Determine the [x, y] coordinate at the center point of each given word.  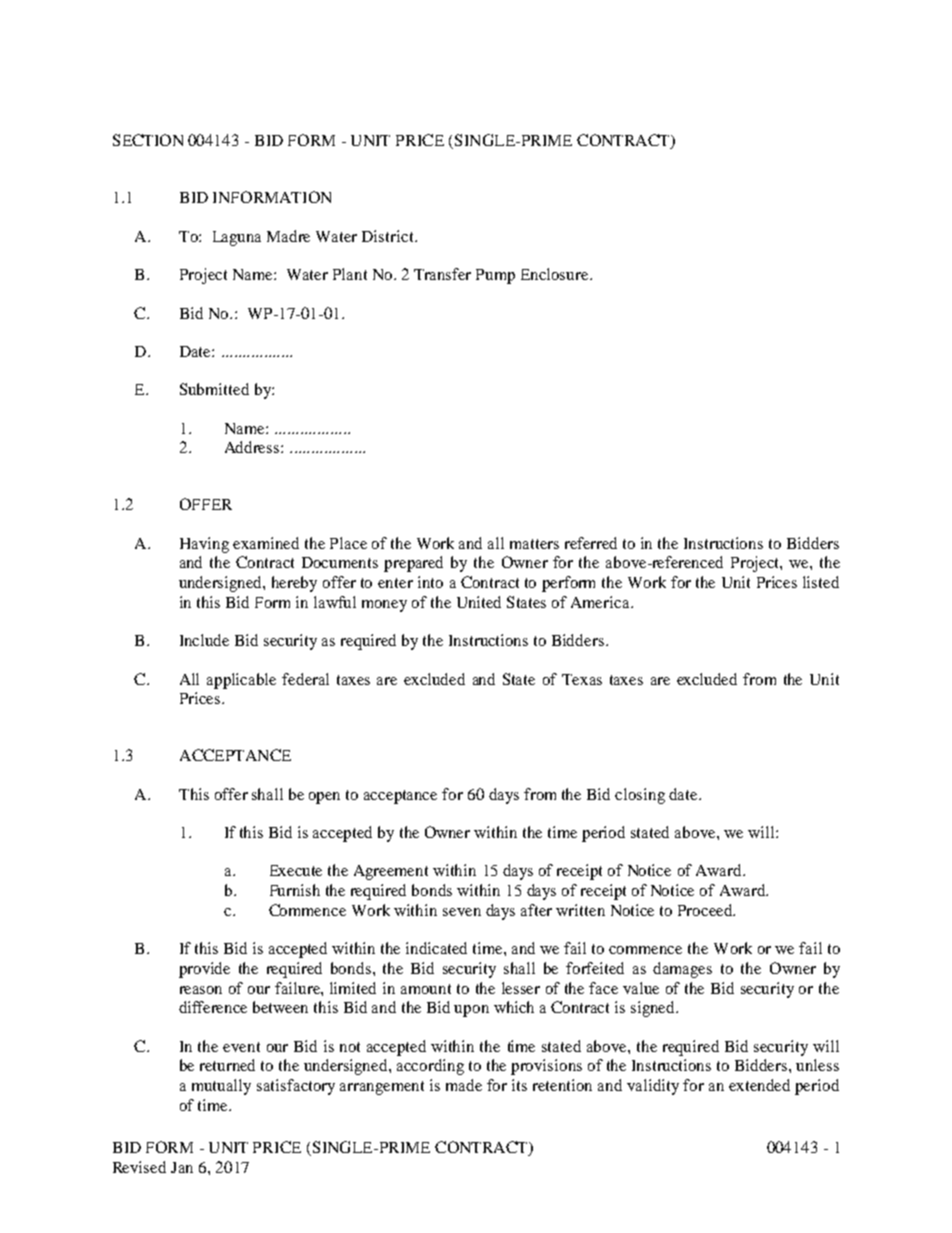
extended [759, 1085]
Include [204, 640]
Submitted [214, 389]
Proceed [706, 910]
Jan [182, 1167]
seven [462, 912]
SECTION [148, 140]
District [389, 236]
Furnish [295, 890]
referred [591, 543]
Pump [495, 276]
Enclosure [556, 274]
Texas [582, 679]
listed [821, 582]
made [464, 1085]
